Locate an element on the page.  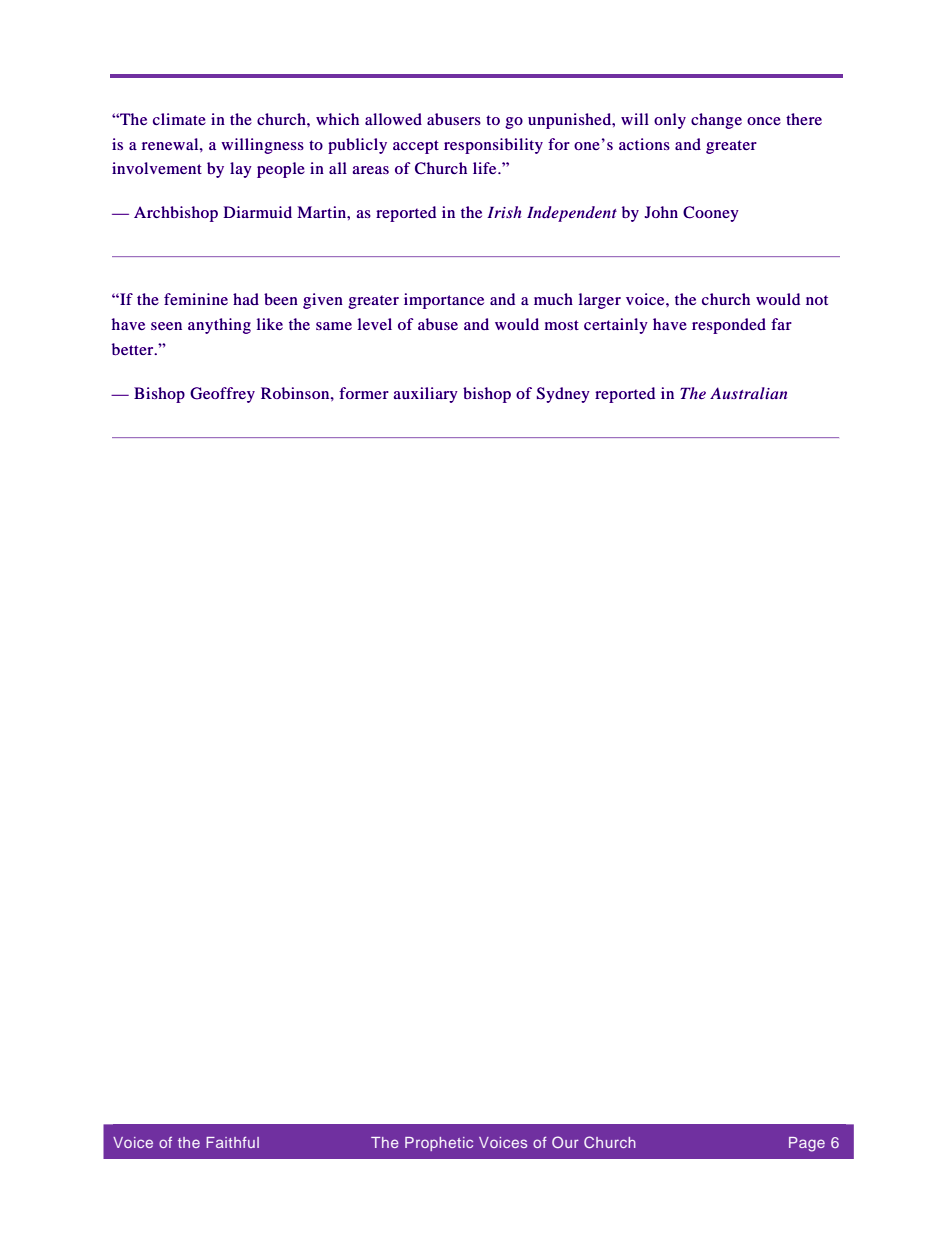
auxiliary is located at coordinates (425, 395).
